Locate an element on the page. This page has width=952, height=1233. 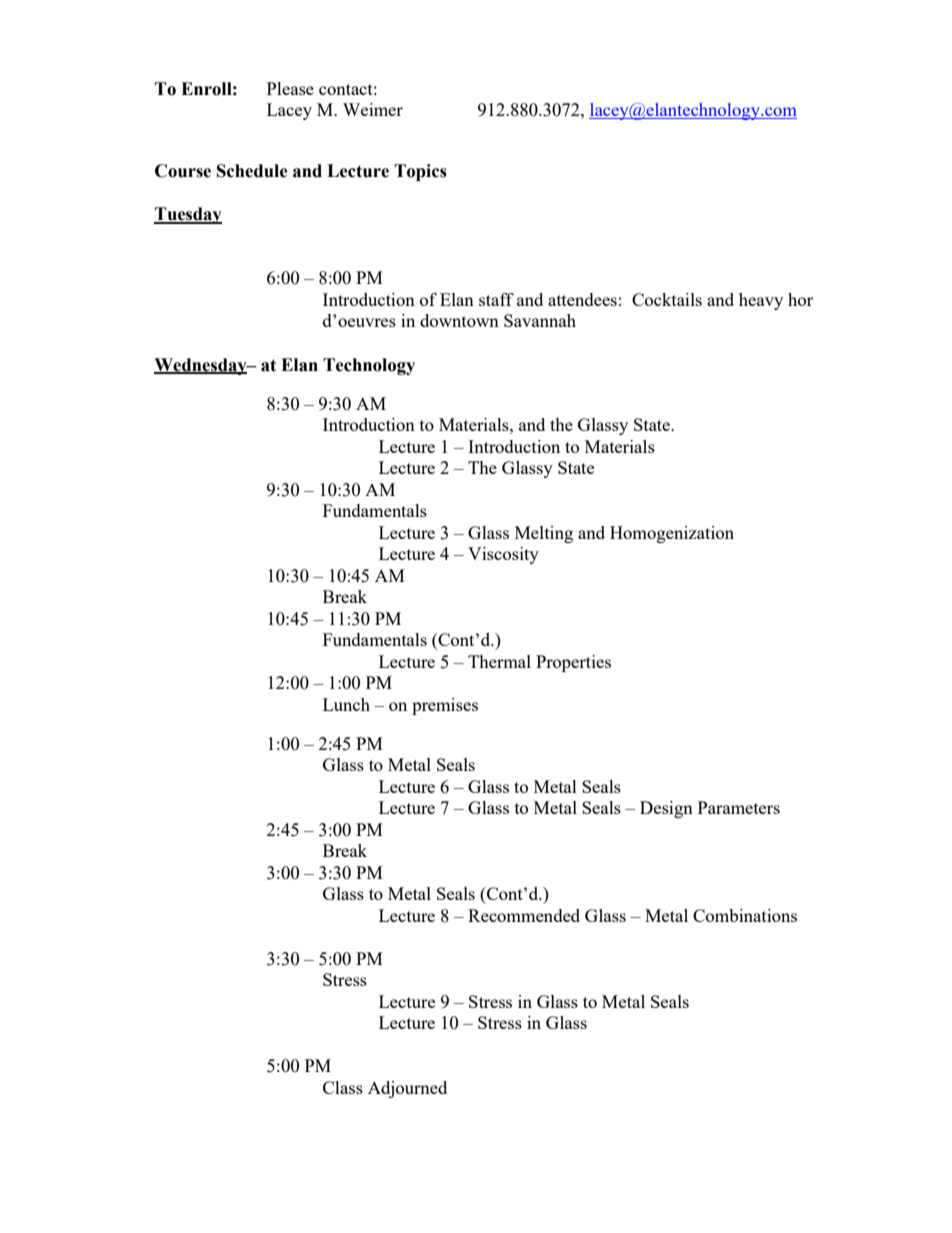
Please is located at coordinates (290, 88).
